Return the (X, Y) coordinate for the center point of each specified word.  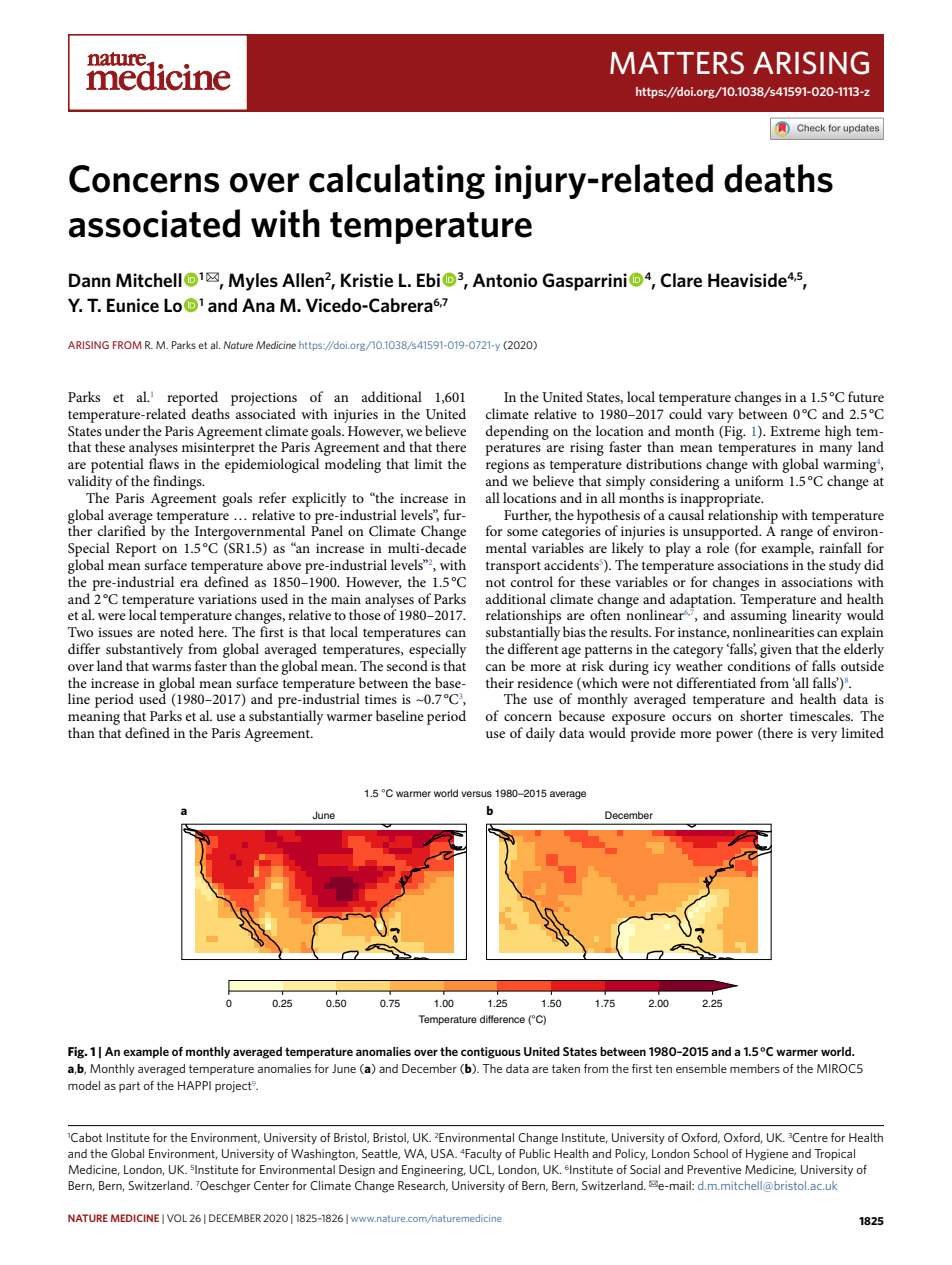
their (500, 682)
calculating (397, 181)
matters (677, 62)
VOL (177, 1218)
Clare (681, 280)
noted (177, 631)
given (776, 651)
